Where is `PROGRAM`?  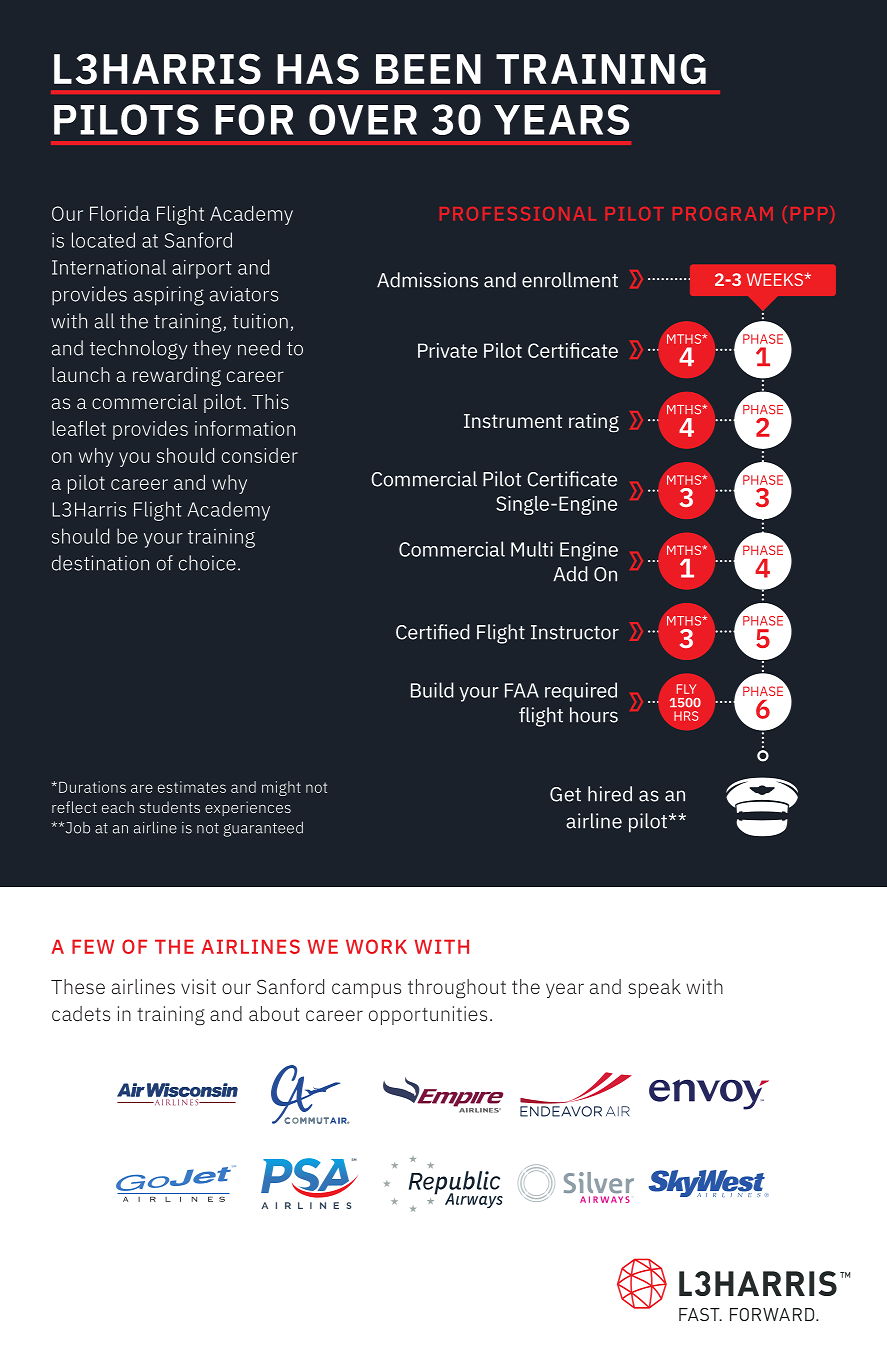
PROGRAM is located at coordinates (723, 214).
